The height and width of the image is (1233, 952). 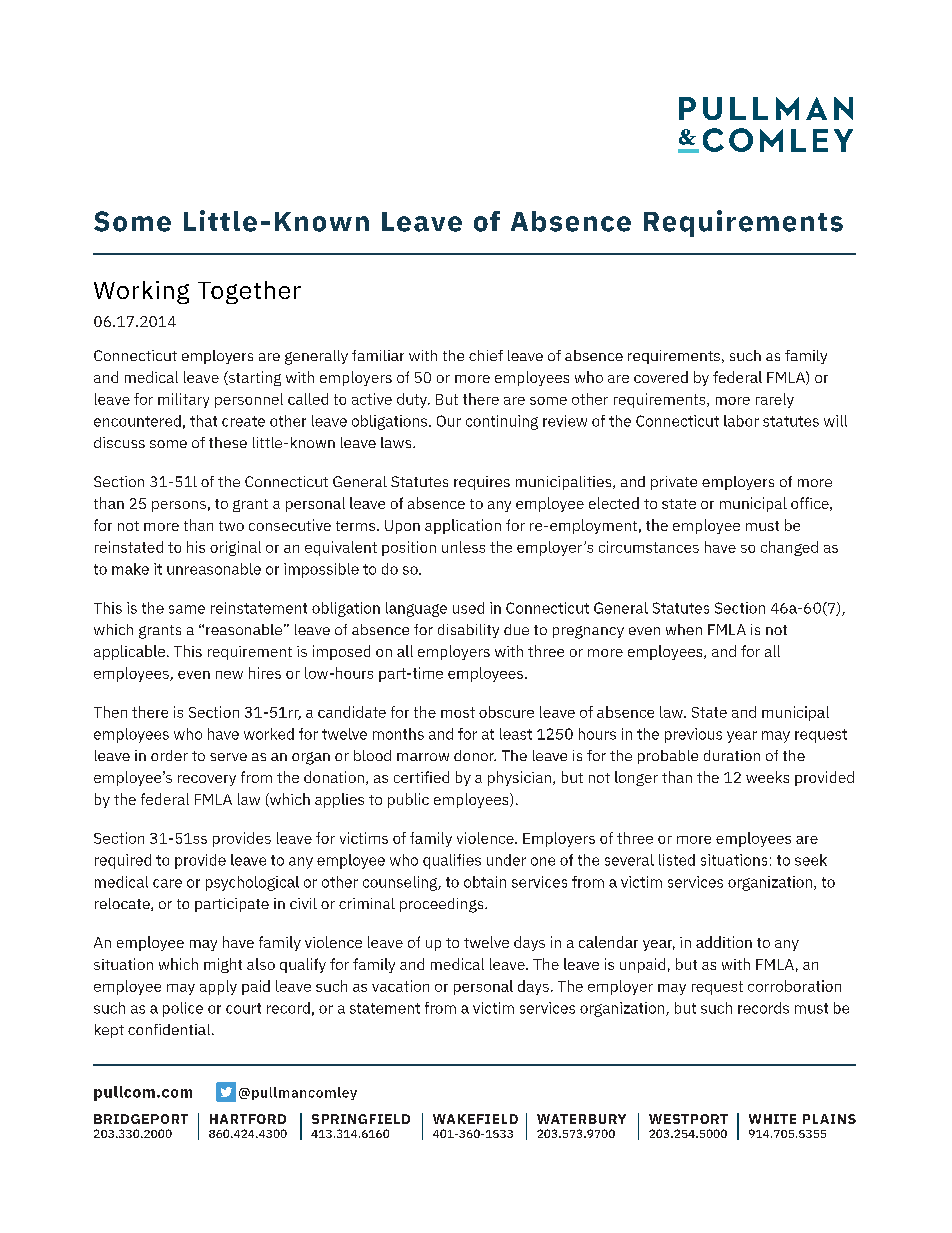 What do you see at coordinates (443, 905) in the image?
I see `proceedings` at bounding box center [443, 905].
